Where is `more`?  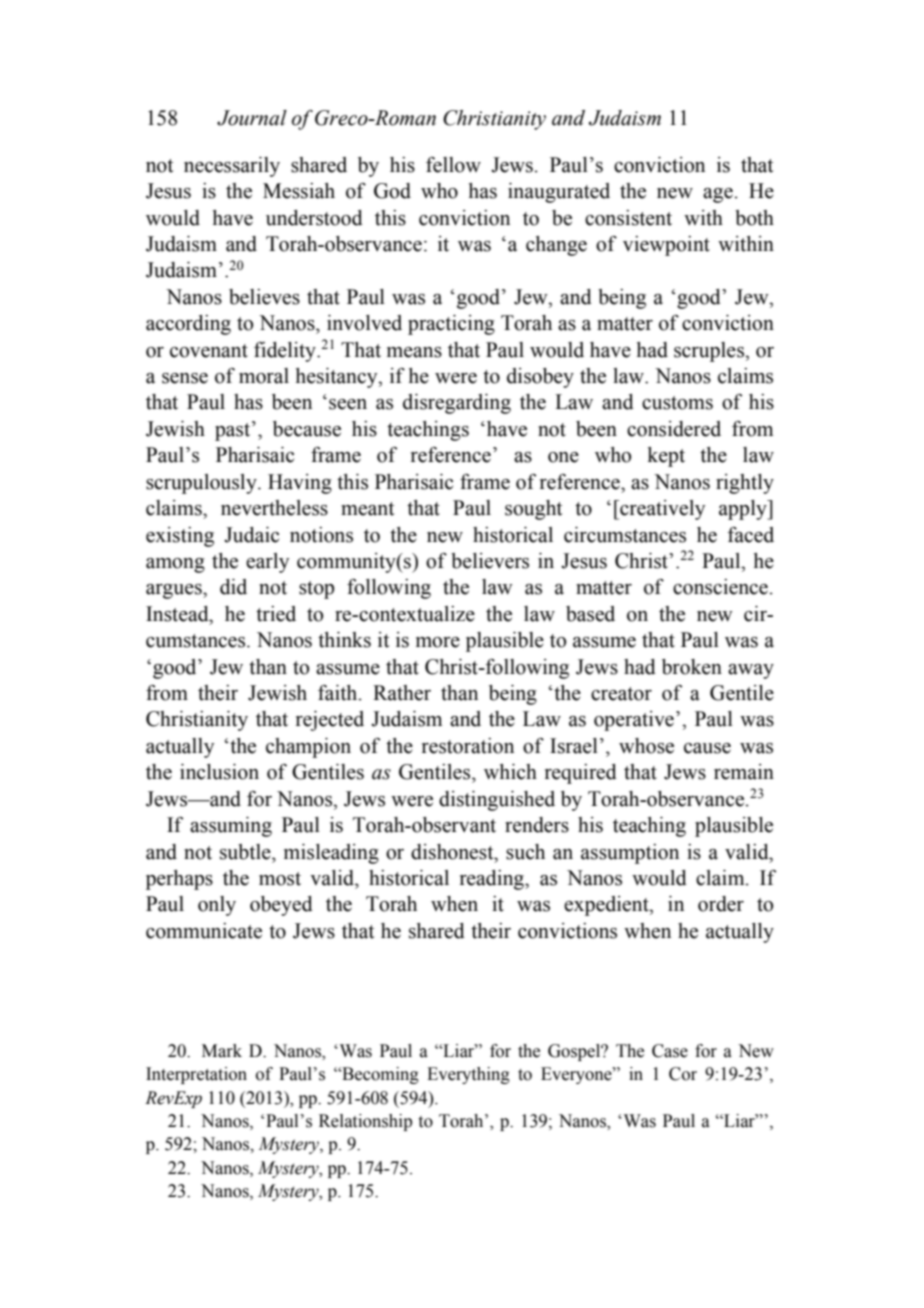 more is located at coordinates (438, 642).
